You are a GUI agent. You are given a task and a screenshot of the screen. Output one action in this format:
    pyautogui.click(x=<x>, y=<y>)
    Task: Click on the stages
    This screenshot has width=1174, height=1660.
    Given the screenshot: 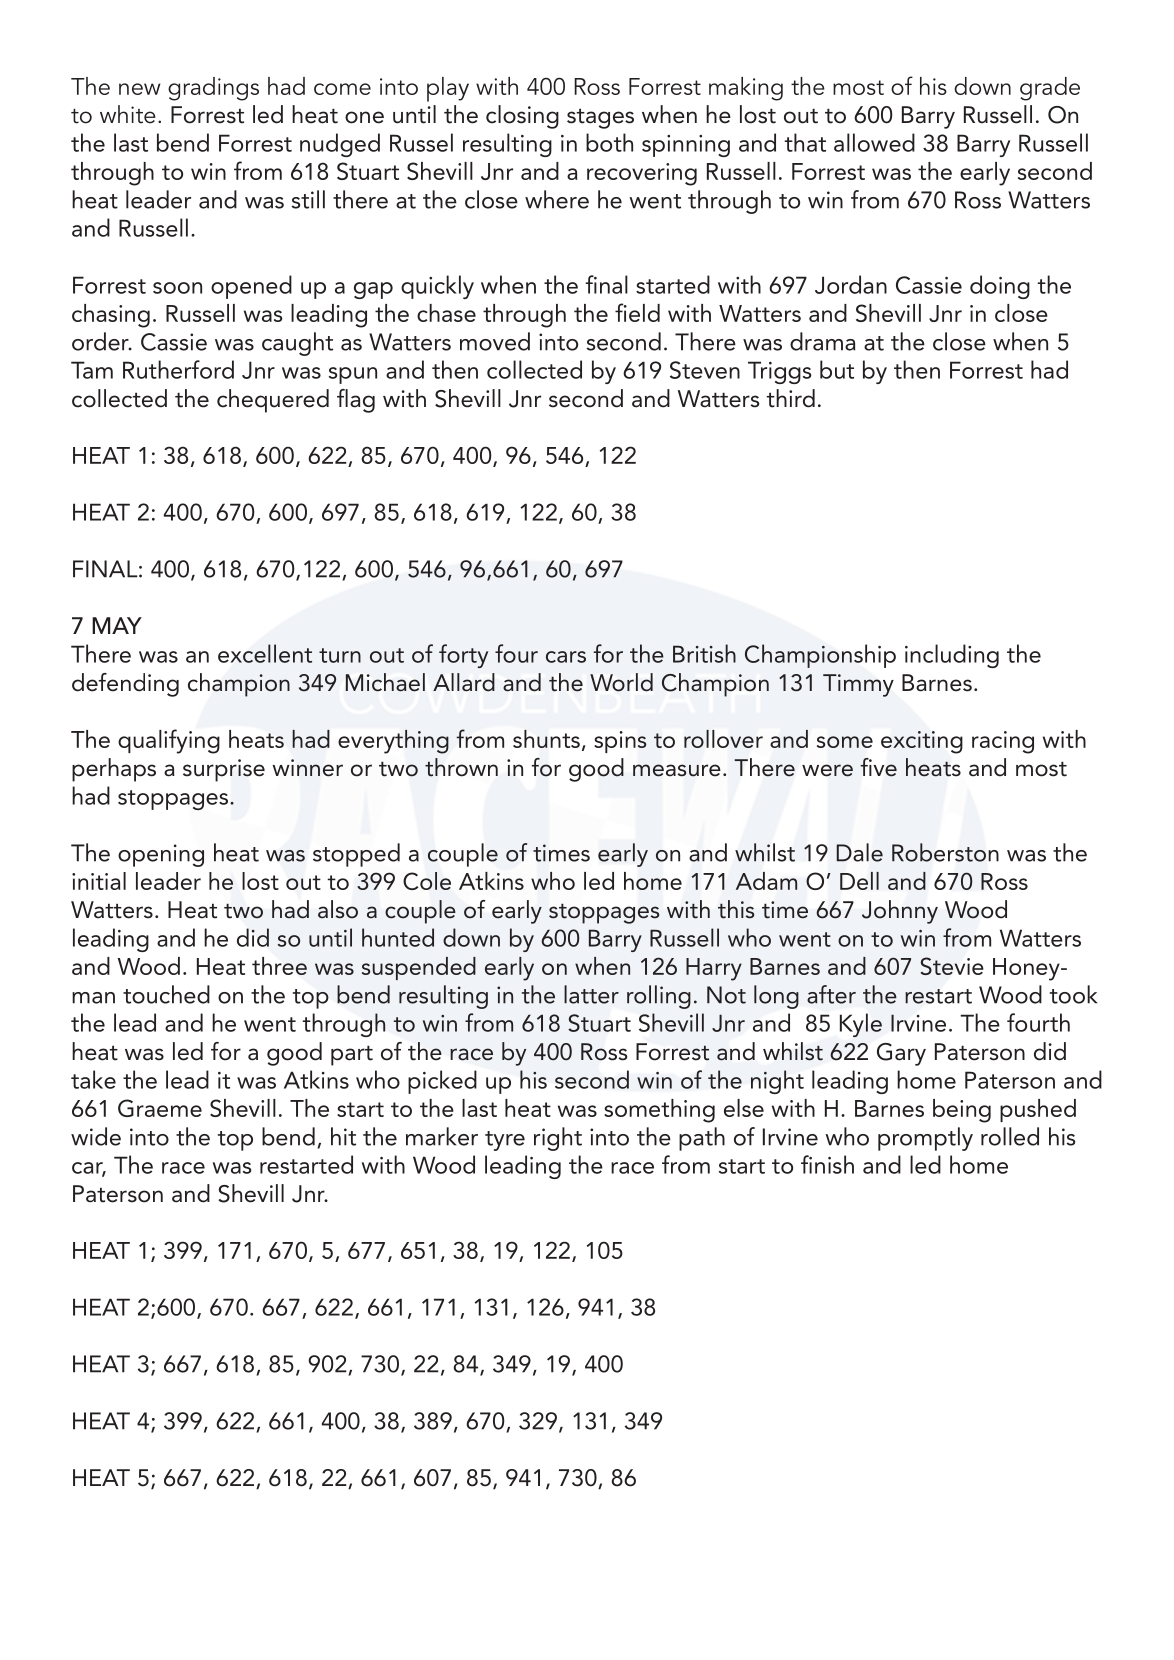 What is the action you would take?
    pyautogui.click(x=600, y=118)
